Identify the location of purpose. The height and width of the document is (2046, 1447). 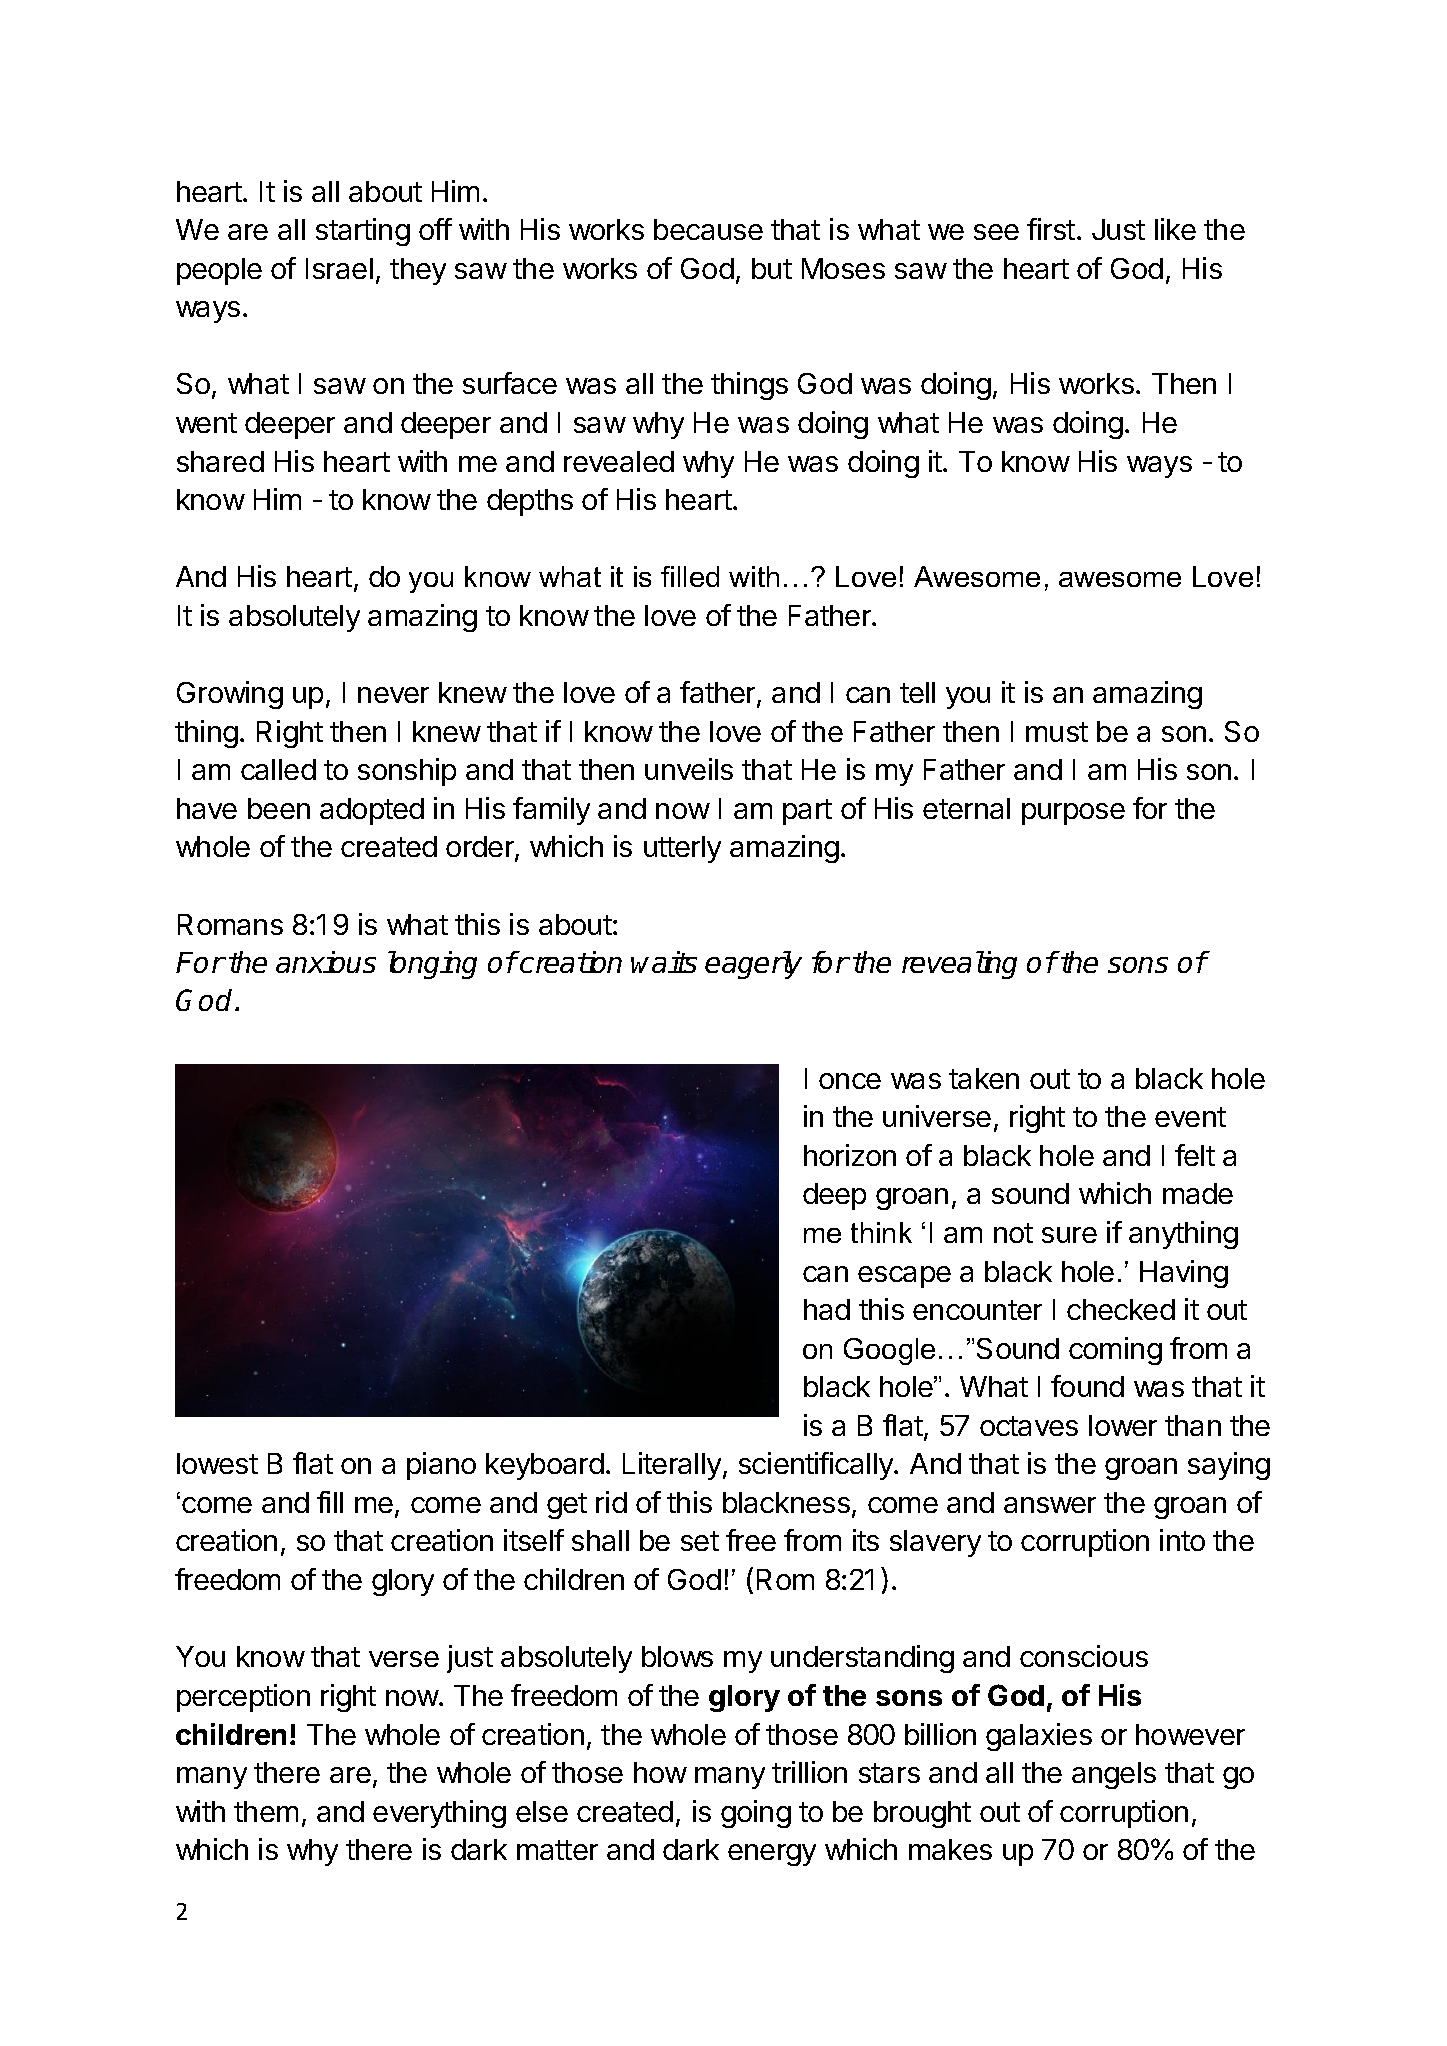
(1073, 814).
